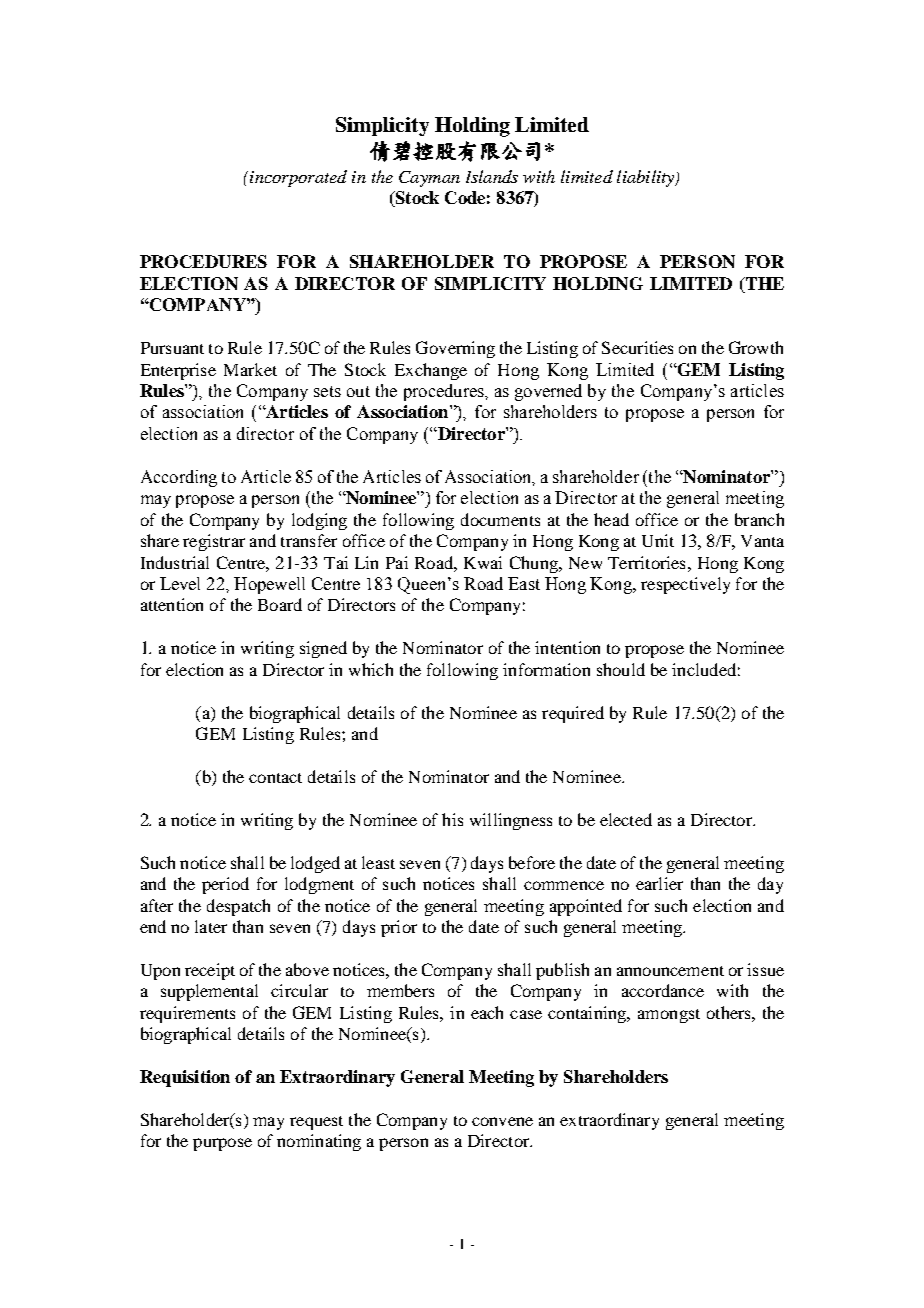 The width and height of the screenshot is (924, 1308). I want to click on documents, so click(500, 519).
